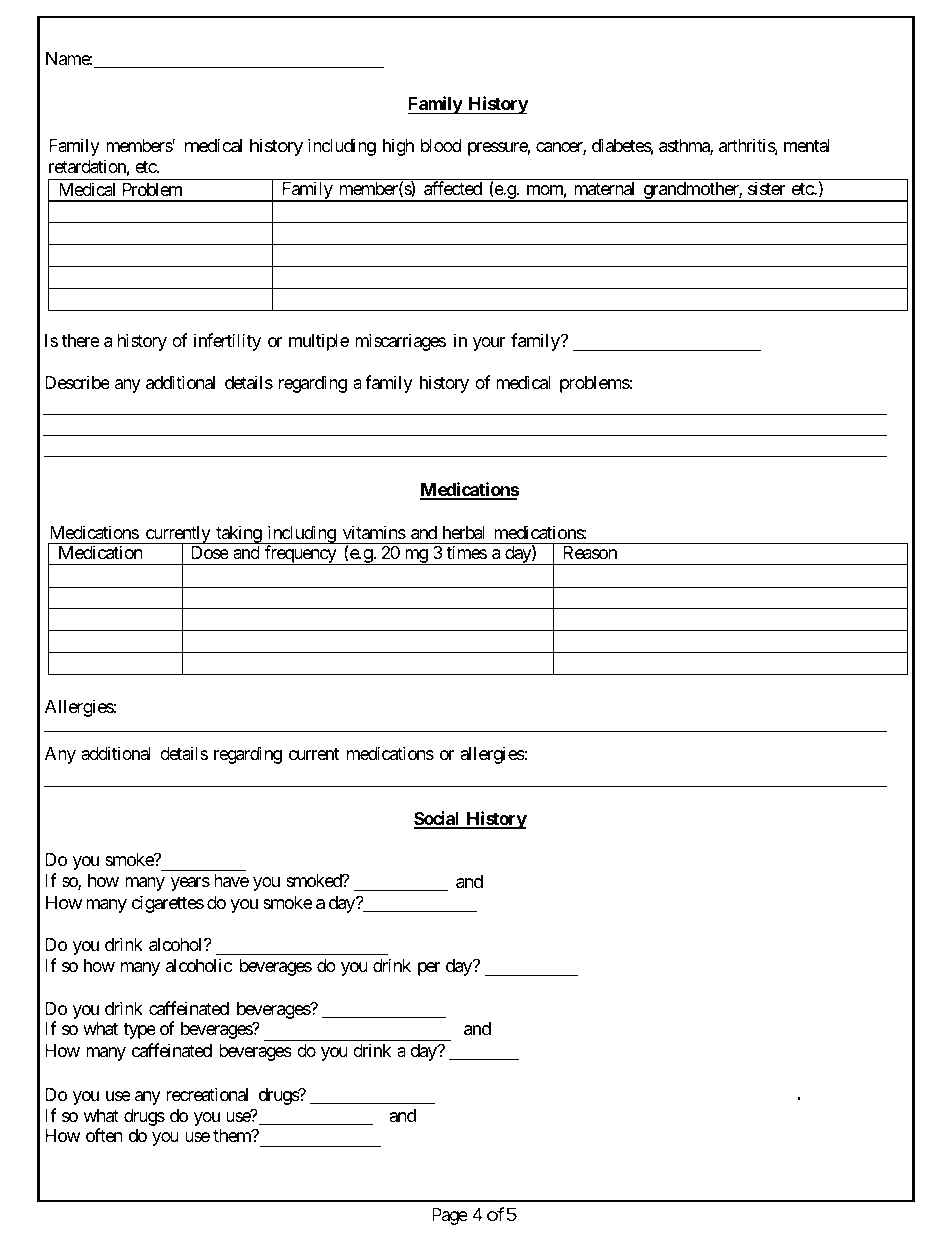 This document has height=1233, width=952. What do you see at coordinates (441, 145) in the document?
I see `blood` at bounding box center [441, 145].
